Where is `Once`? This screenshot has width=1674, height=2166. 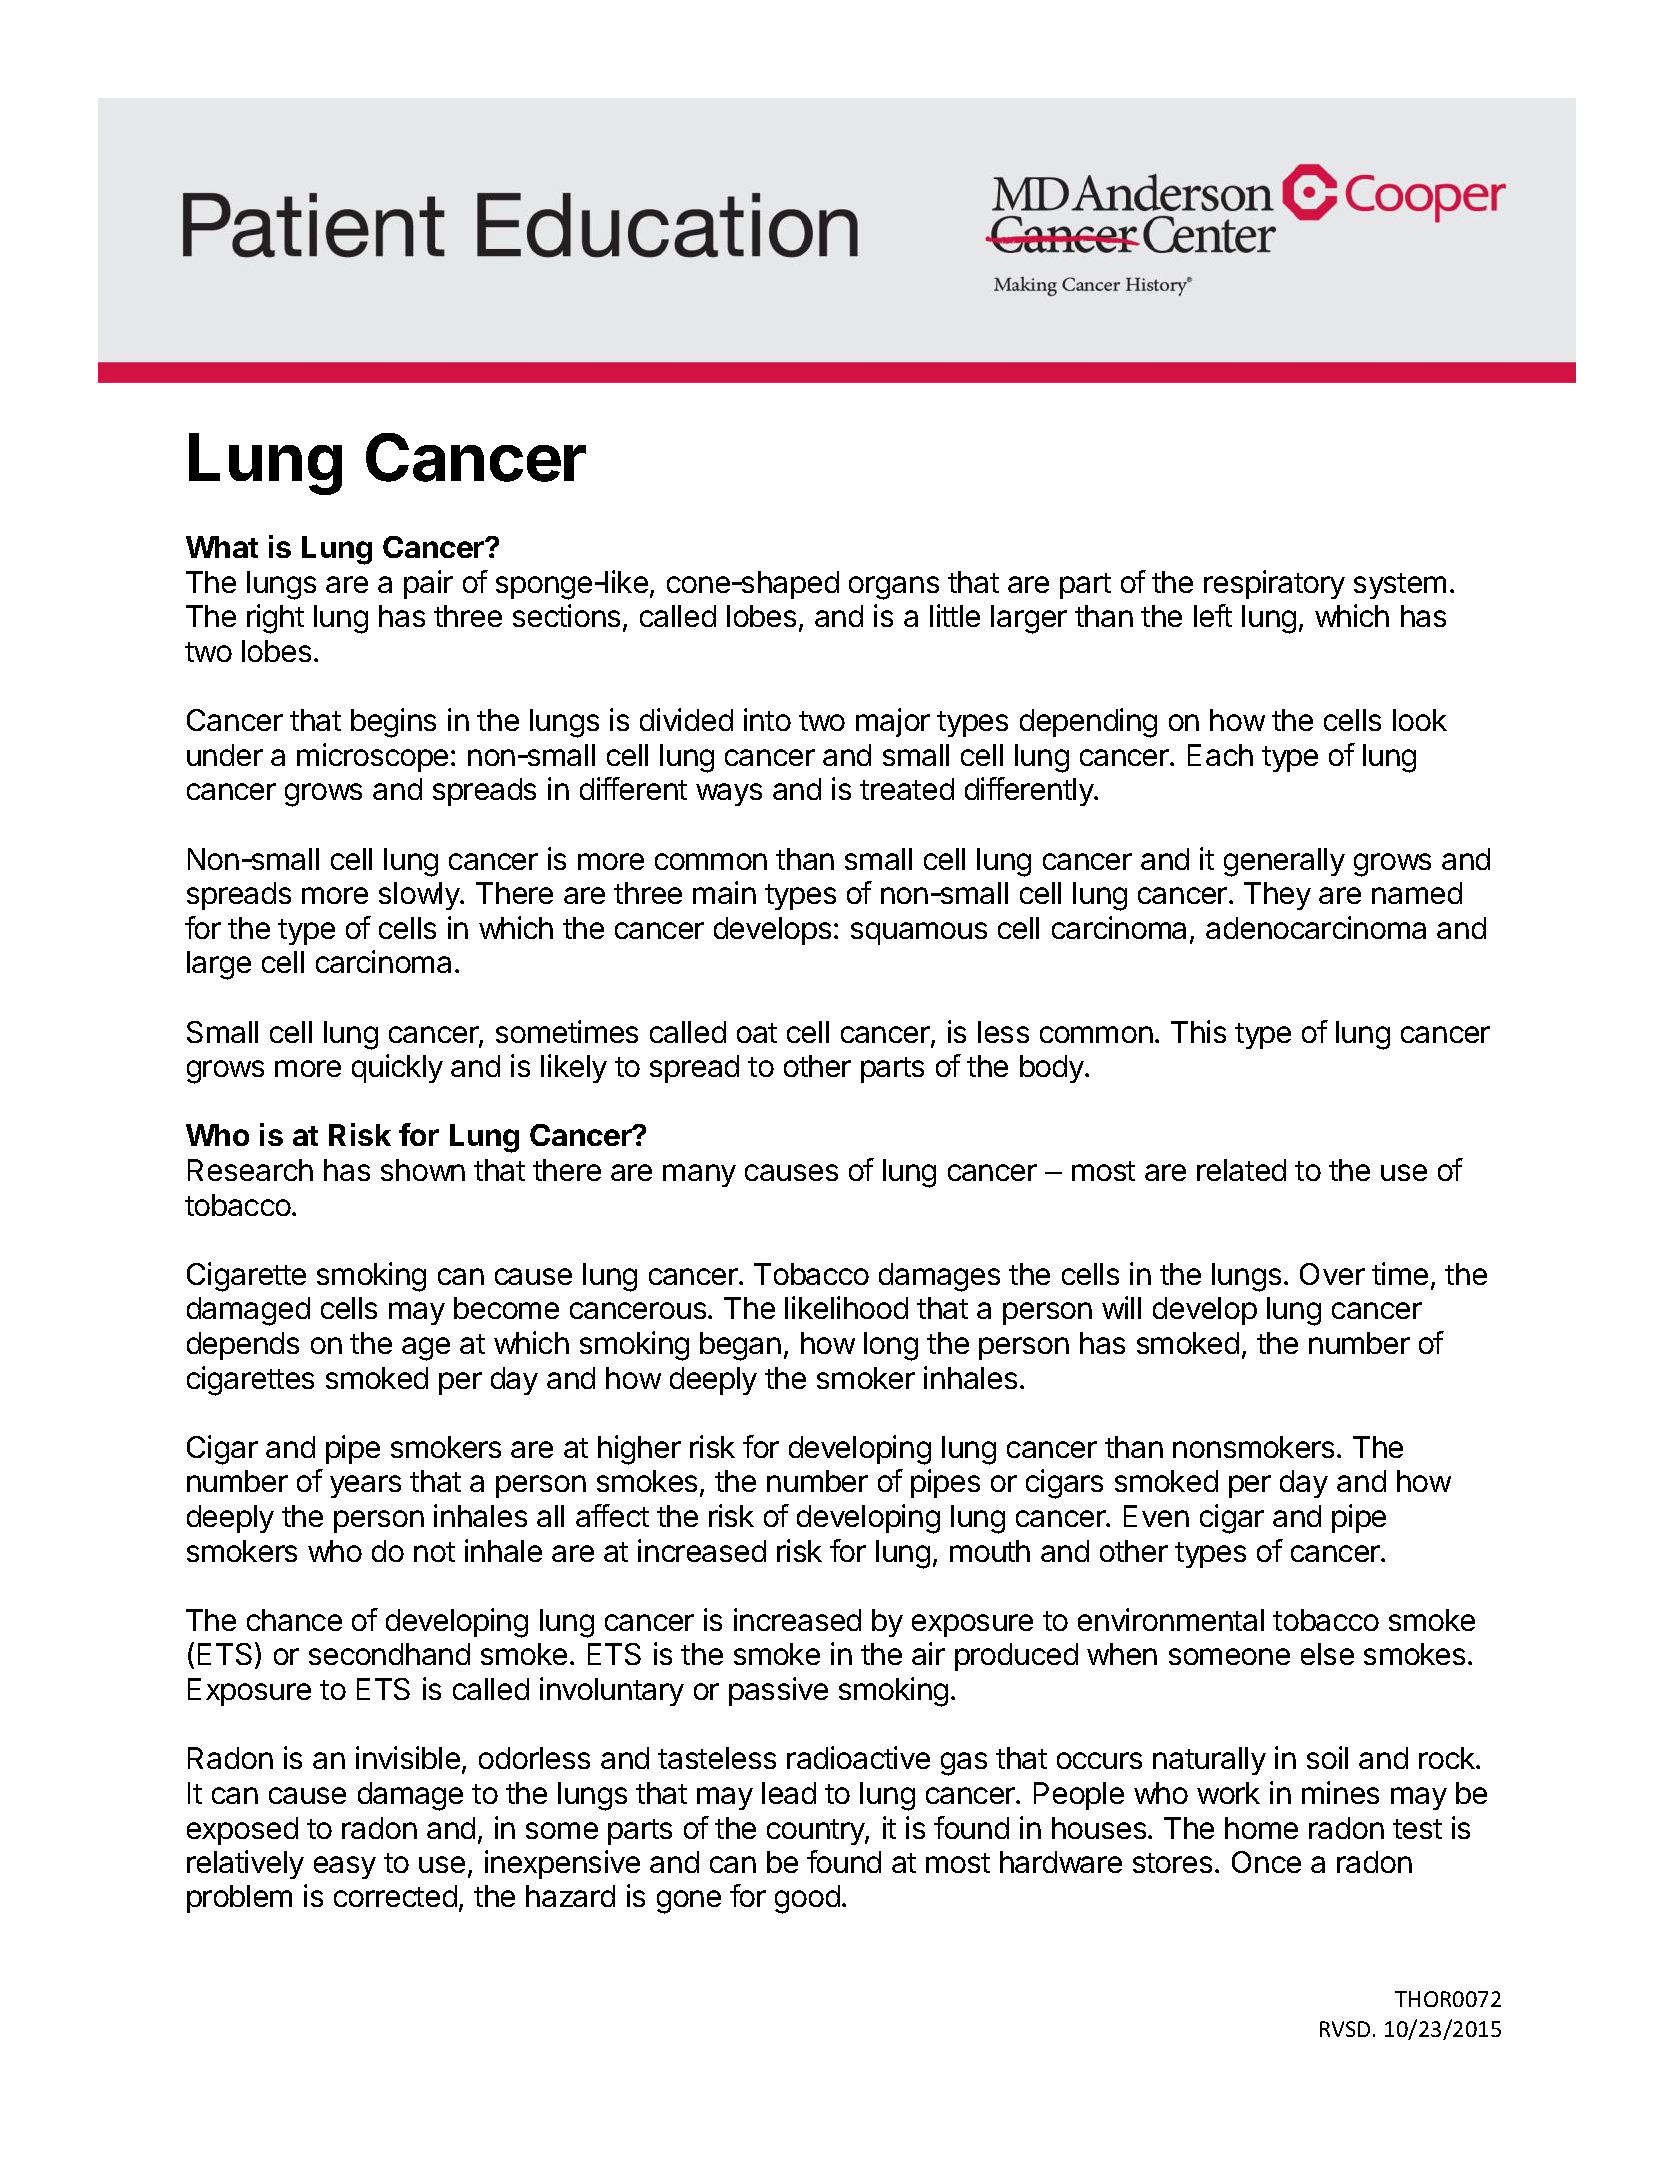 Once is located at coordinates (1266, 1862).
